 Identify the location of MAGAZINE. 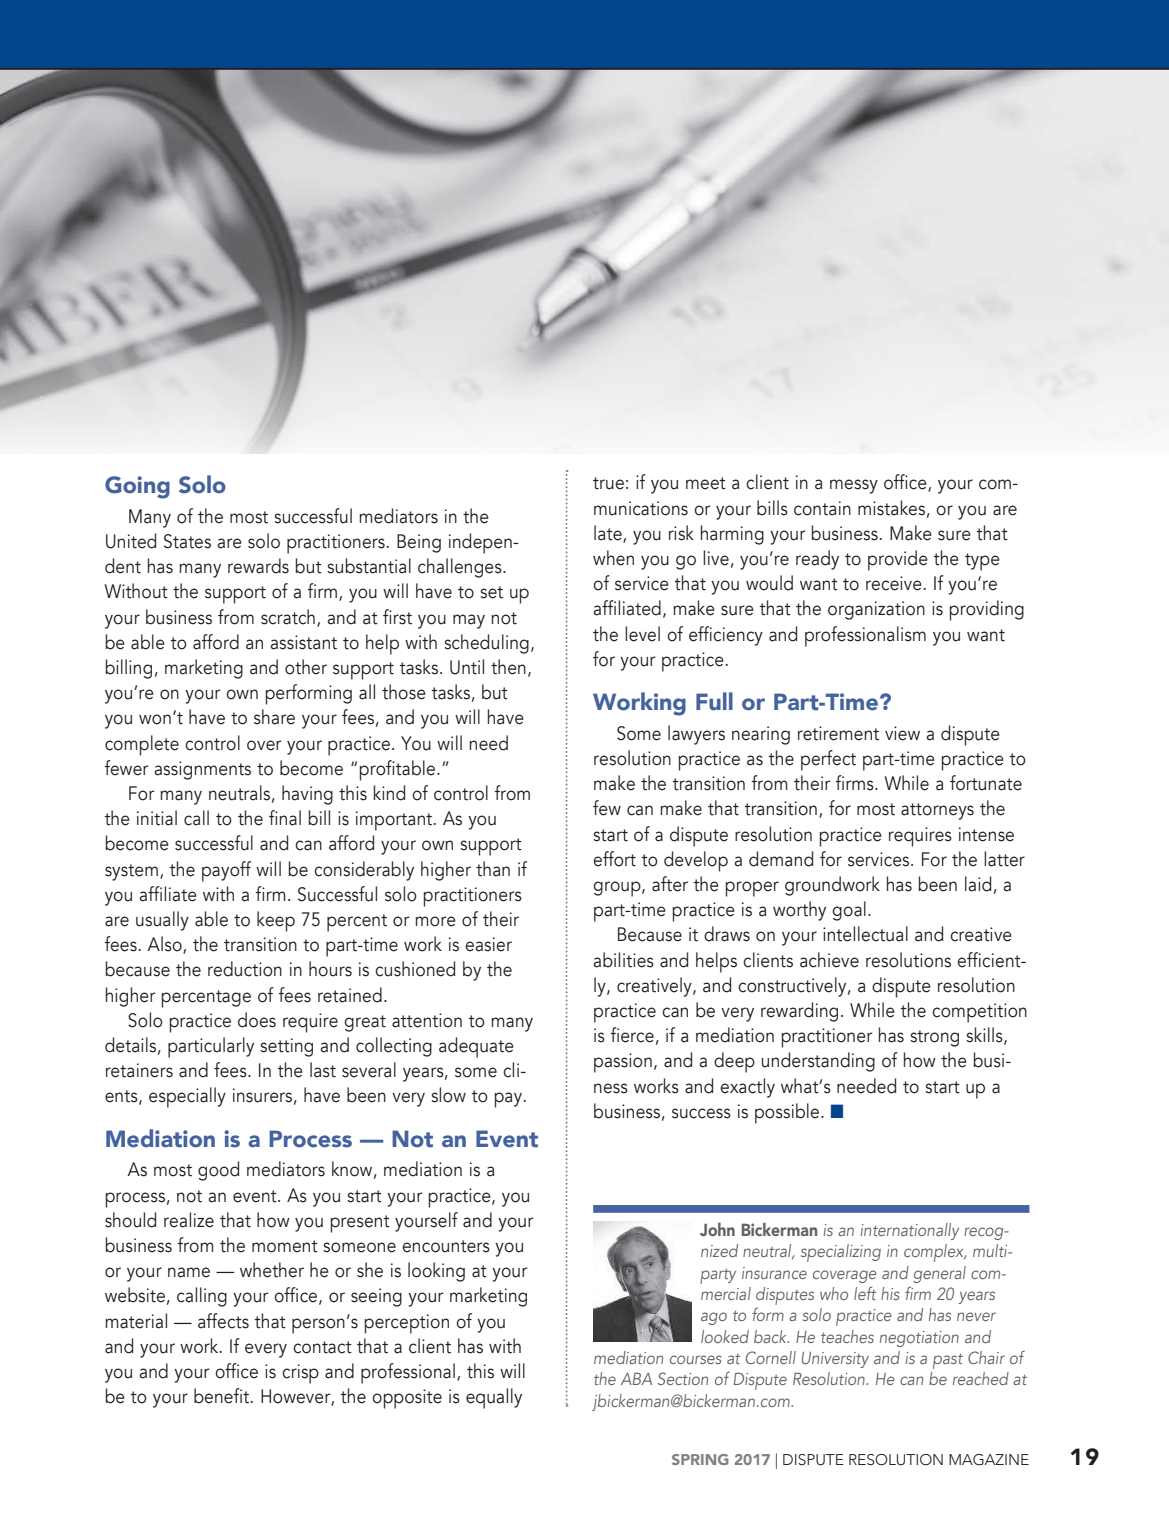
(989, 1460).
